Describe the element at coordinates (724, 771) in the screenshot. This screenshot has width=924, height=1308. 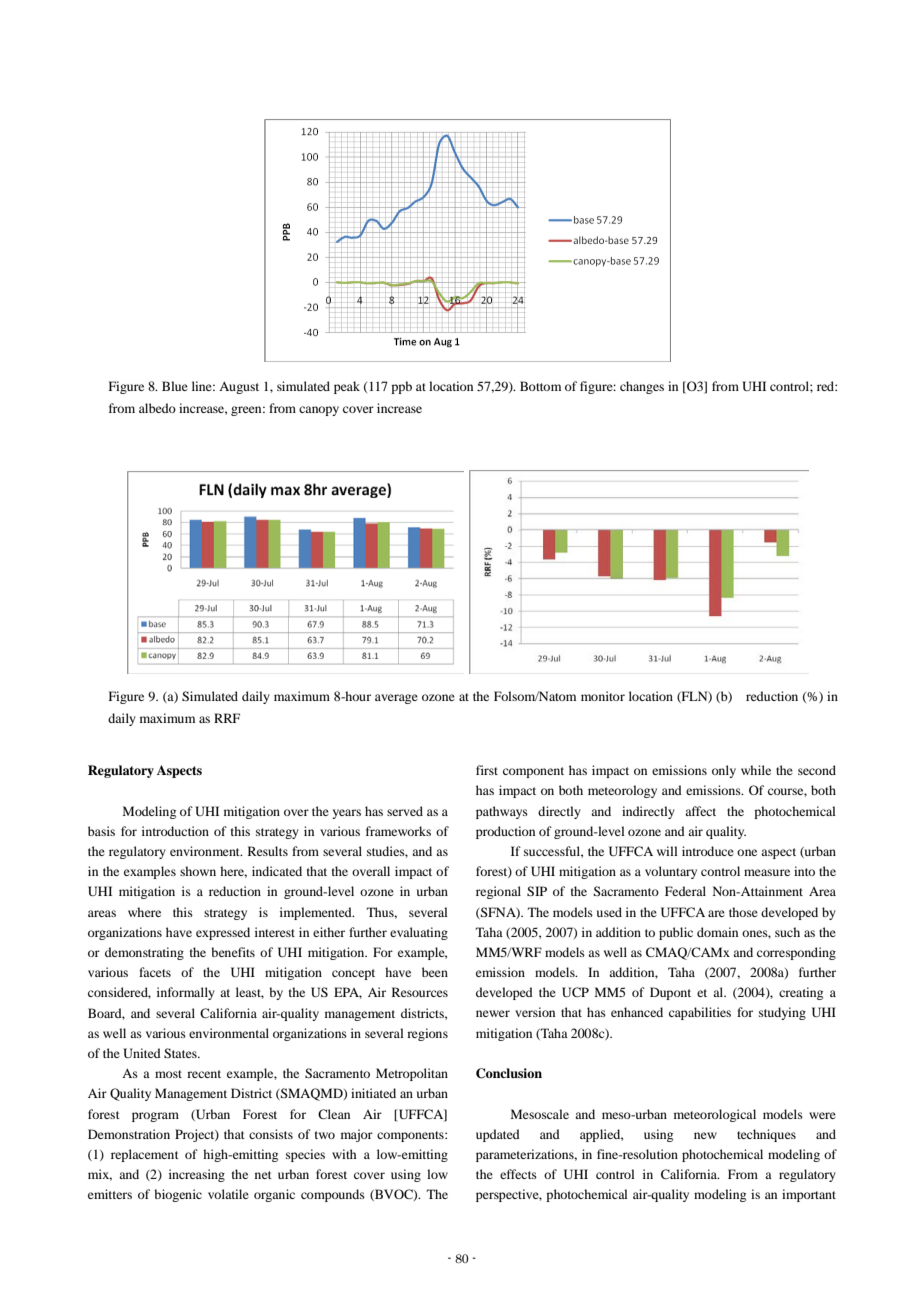
I see `only` at that location.
